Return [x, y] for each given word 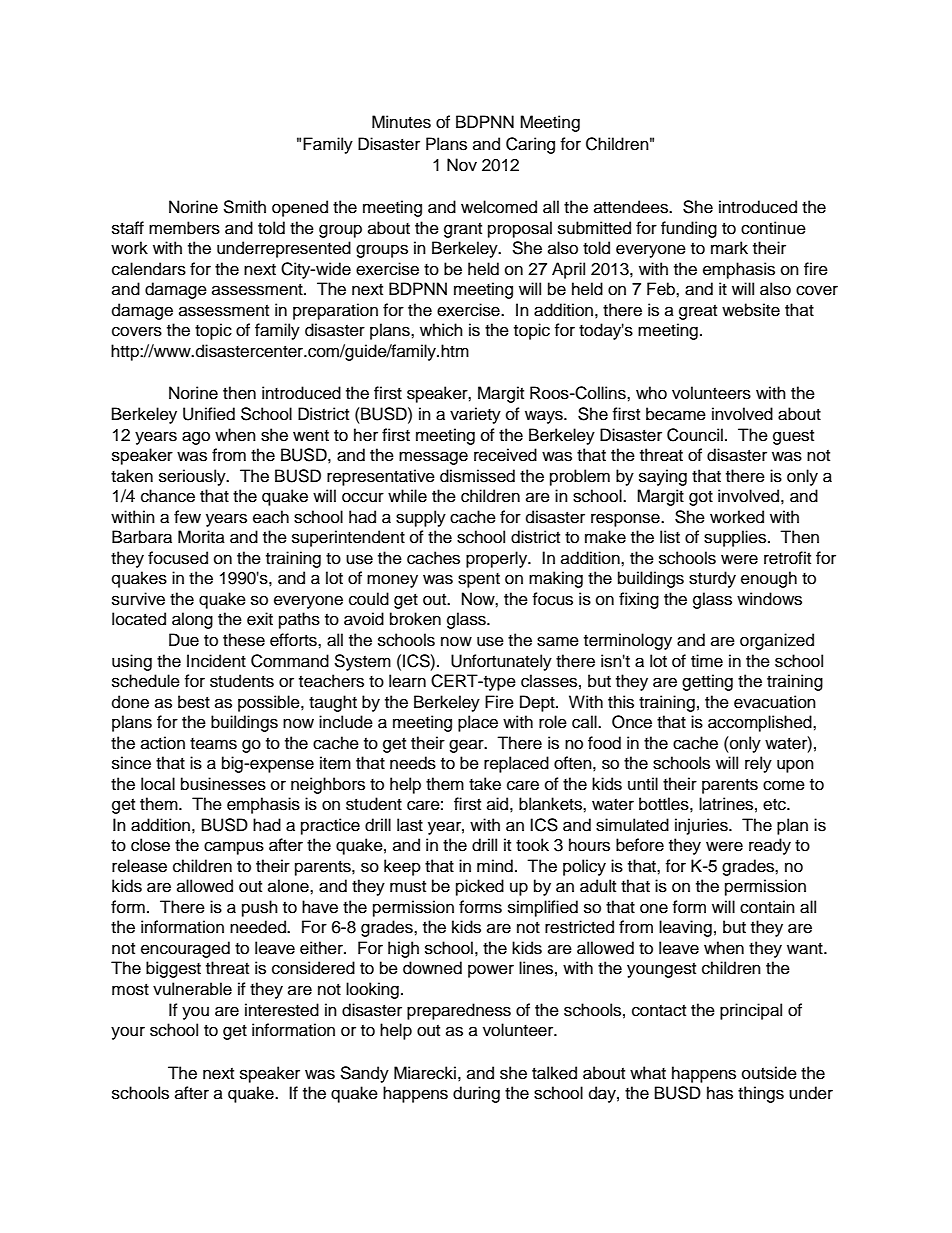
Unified [209, 414]
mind [495, 866]
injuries [702, 826]
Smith [244, 207]
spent [479, 580]
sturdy [712, 579]
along [192, 620]
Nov [462, 165]
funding [689, 229]
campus [234, 848]
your [128, 1033]
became [676, 414]
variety [475, 415]
